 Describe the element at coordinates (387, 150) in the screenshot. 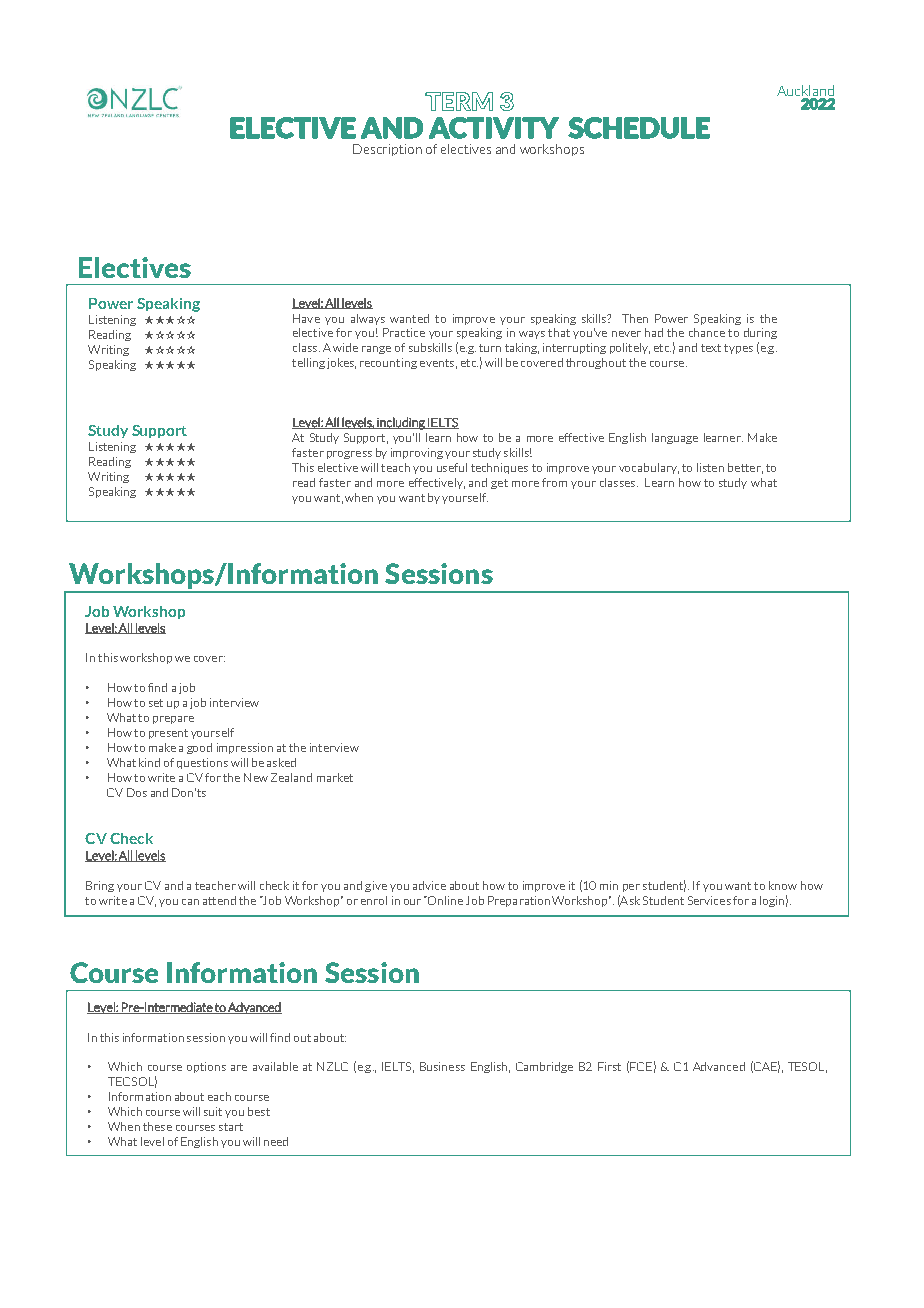

I see `Description` at that location.
